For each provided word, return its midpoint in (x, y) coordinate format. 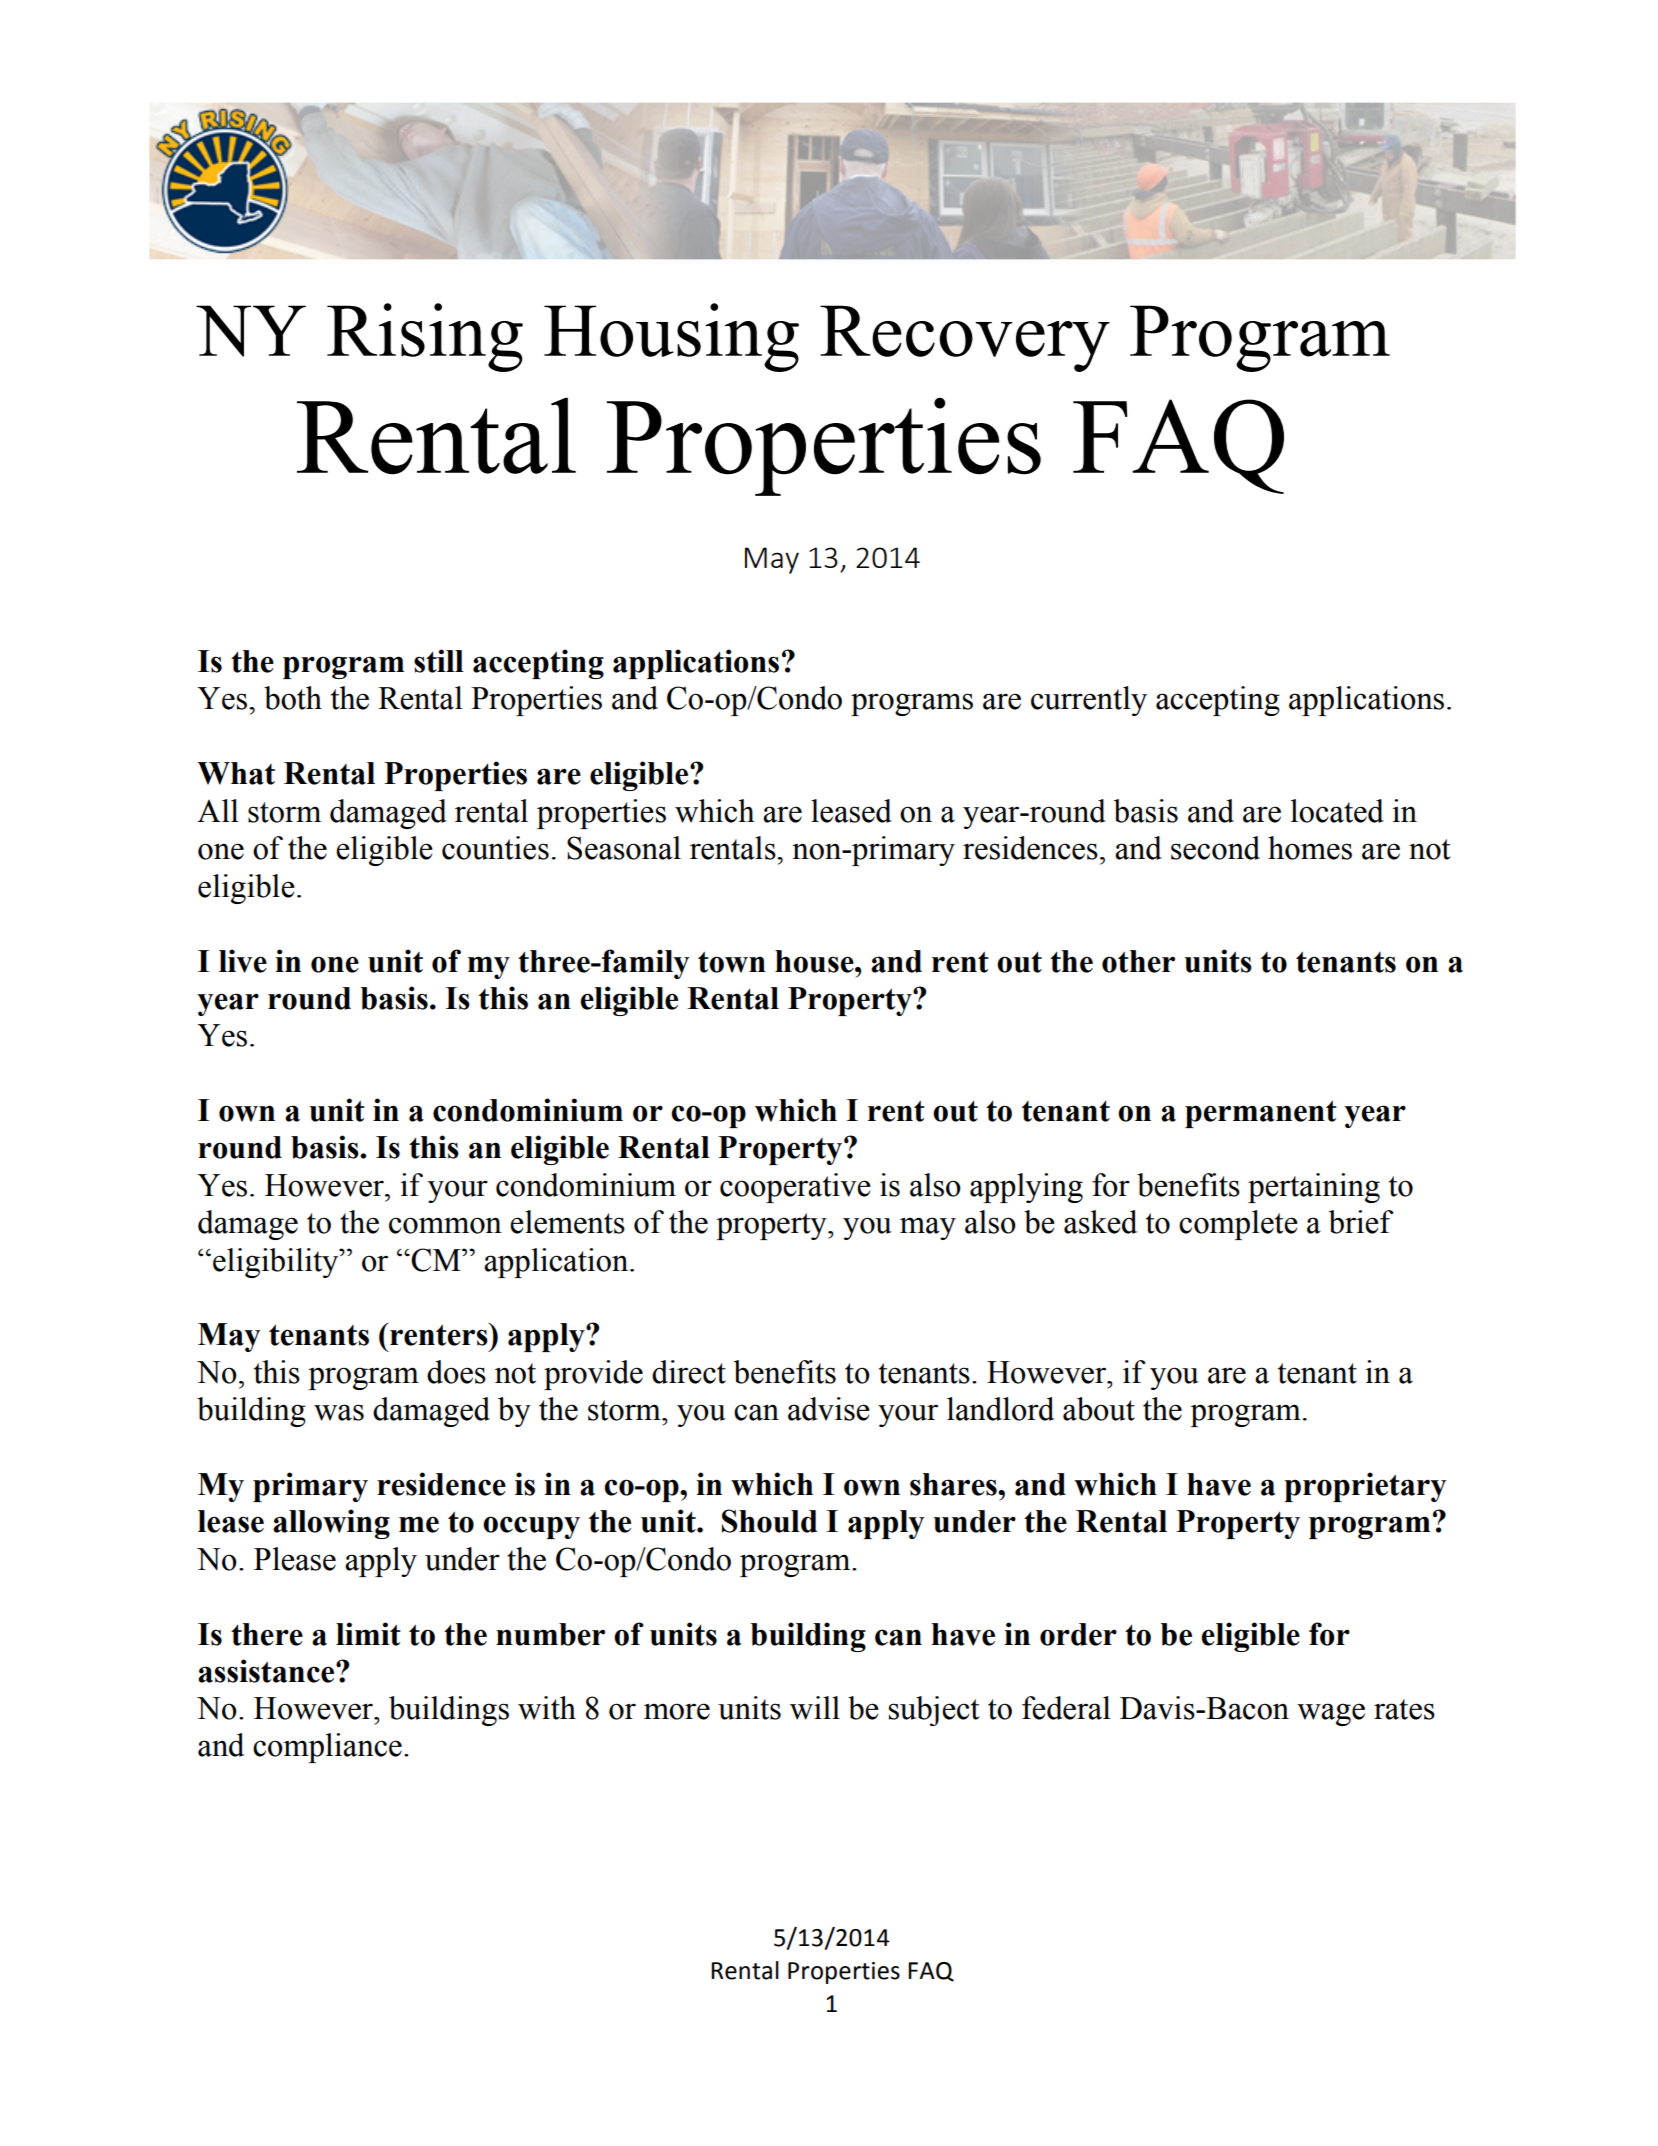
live (243, 961)
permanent (1261, 1114)
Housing (671, 337)
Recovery (965, 338)
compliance (327, 1748)
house (815, 961)
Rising (425, 337)
